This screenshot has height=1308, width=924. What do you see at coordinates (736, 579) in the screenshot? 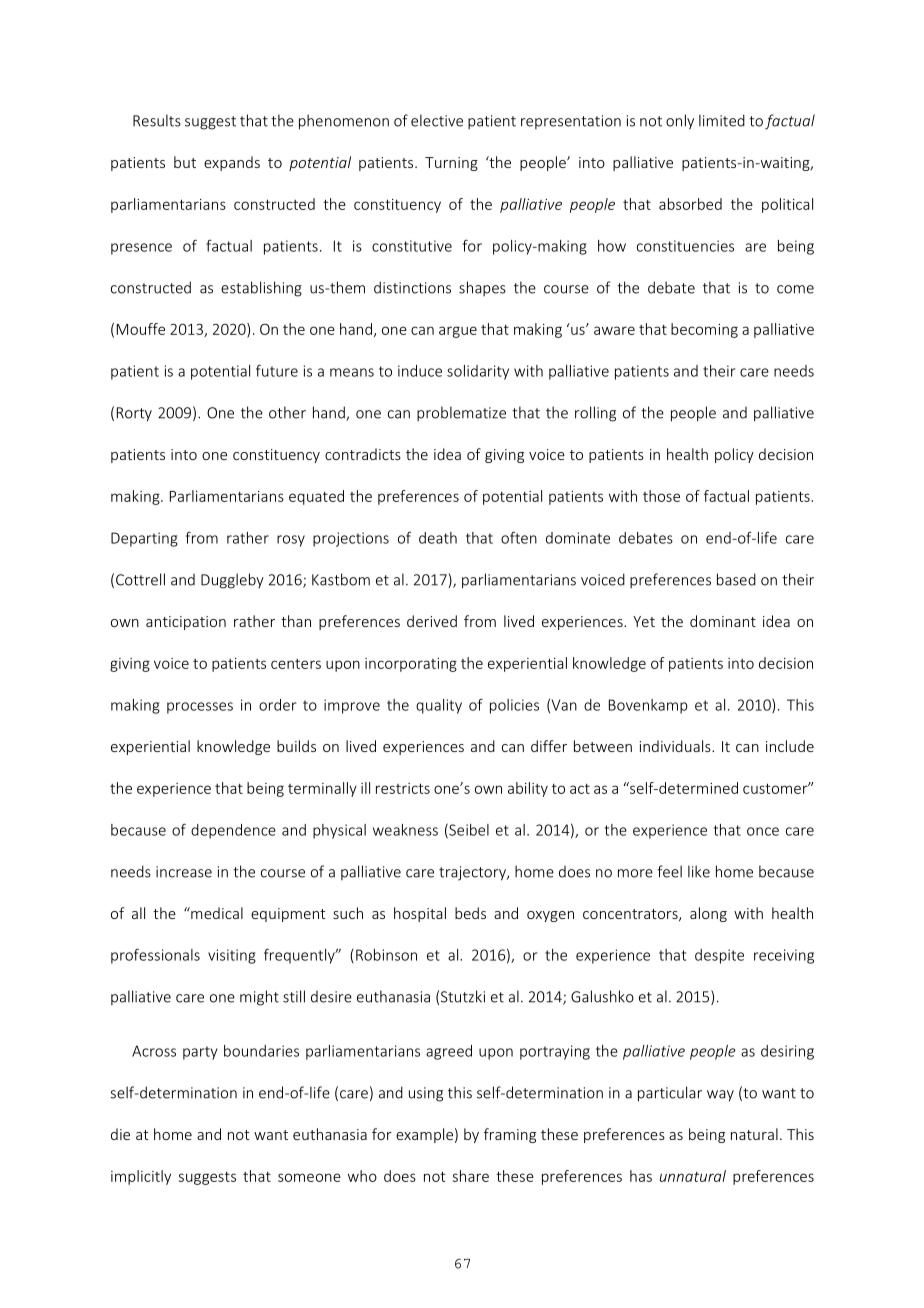
I see `based` at bounding box center [736, 579].
